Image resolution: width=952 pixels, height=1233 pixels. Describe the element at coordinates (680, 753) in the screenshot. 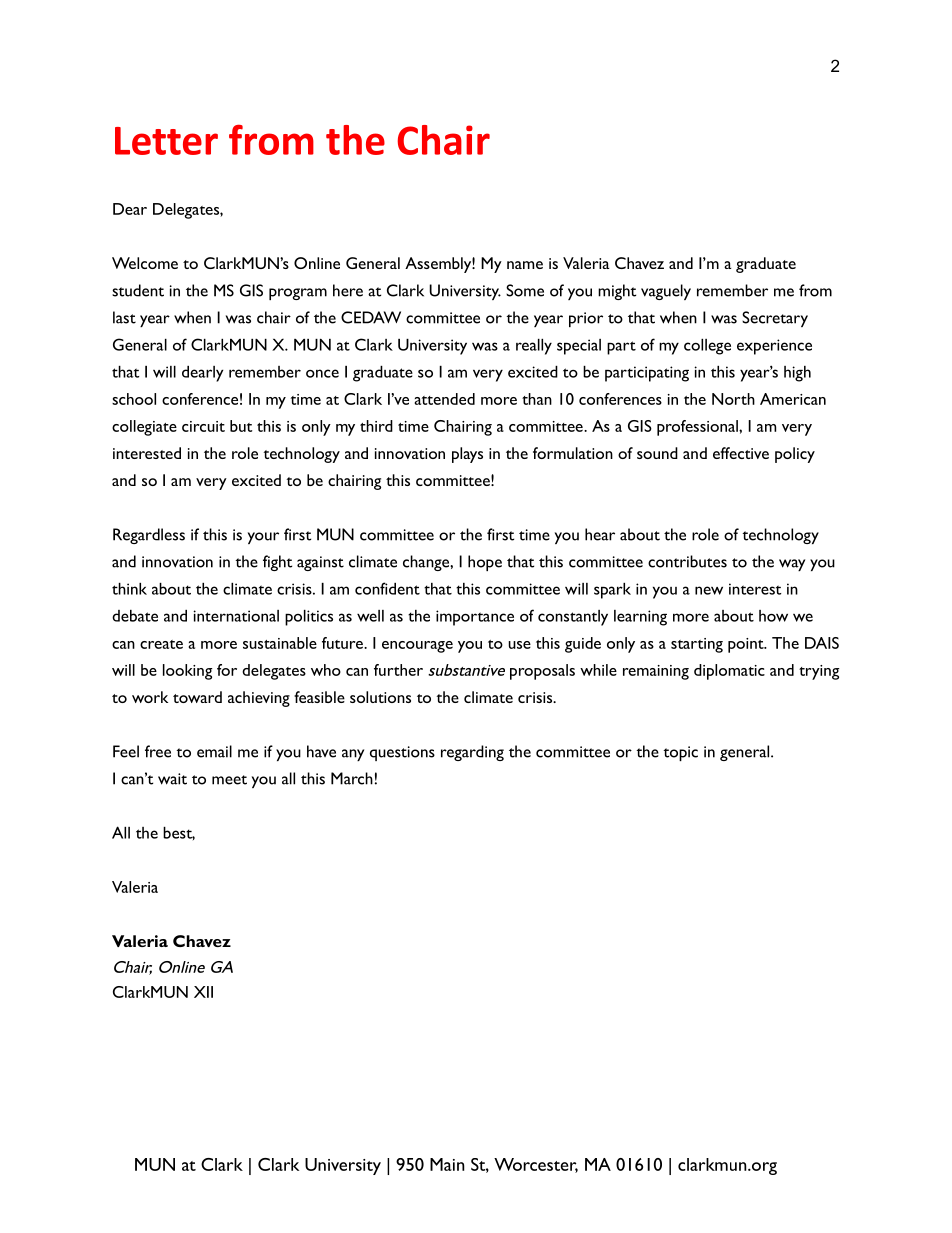

I see `topic` at that location.
